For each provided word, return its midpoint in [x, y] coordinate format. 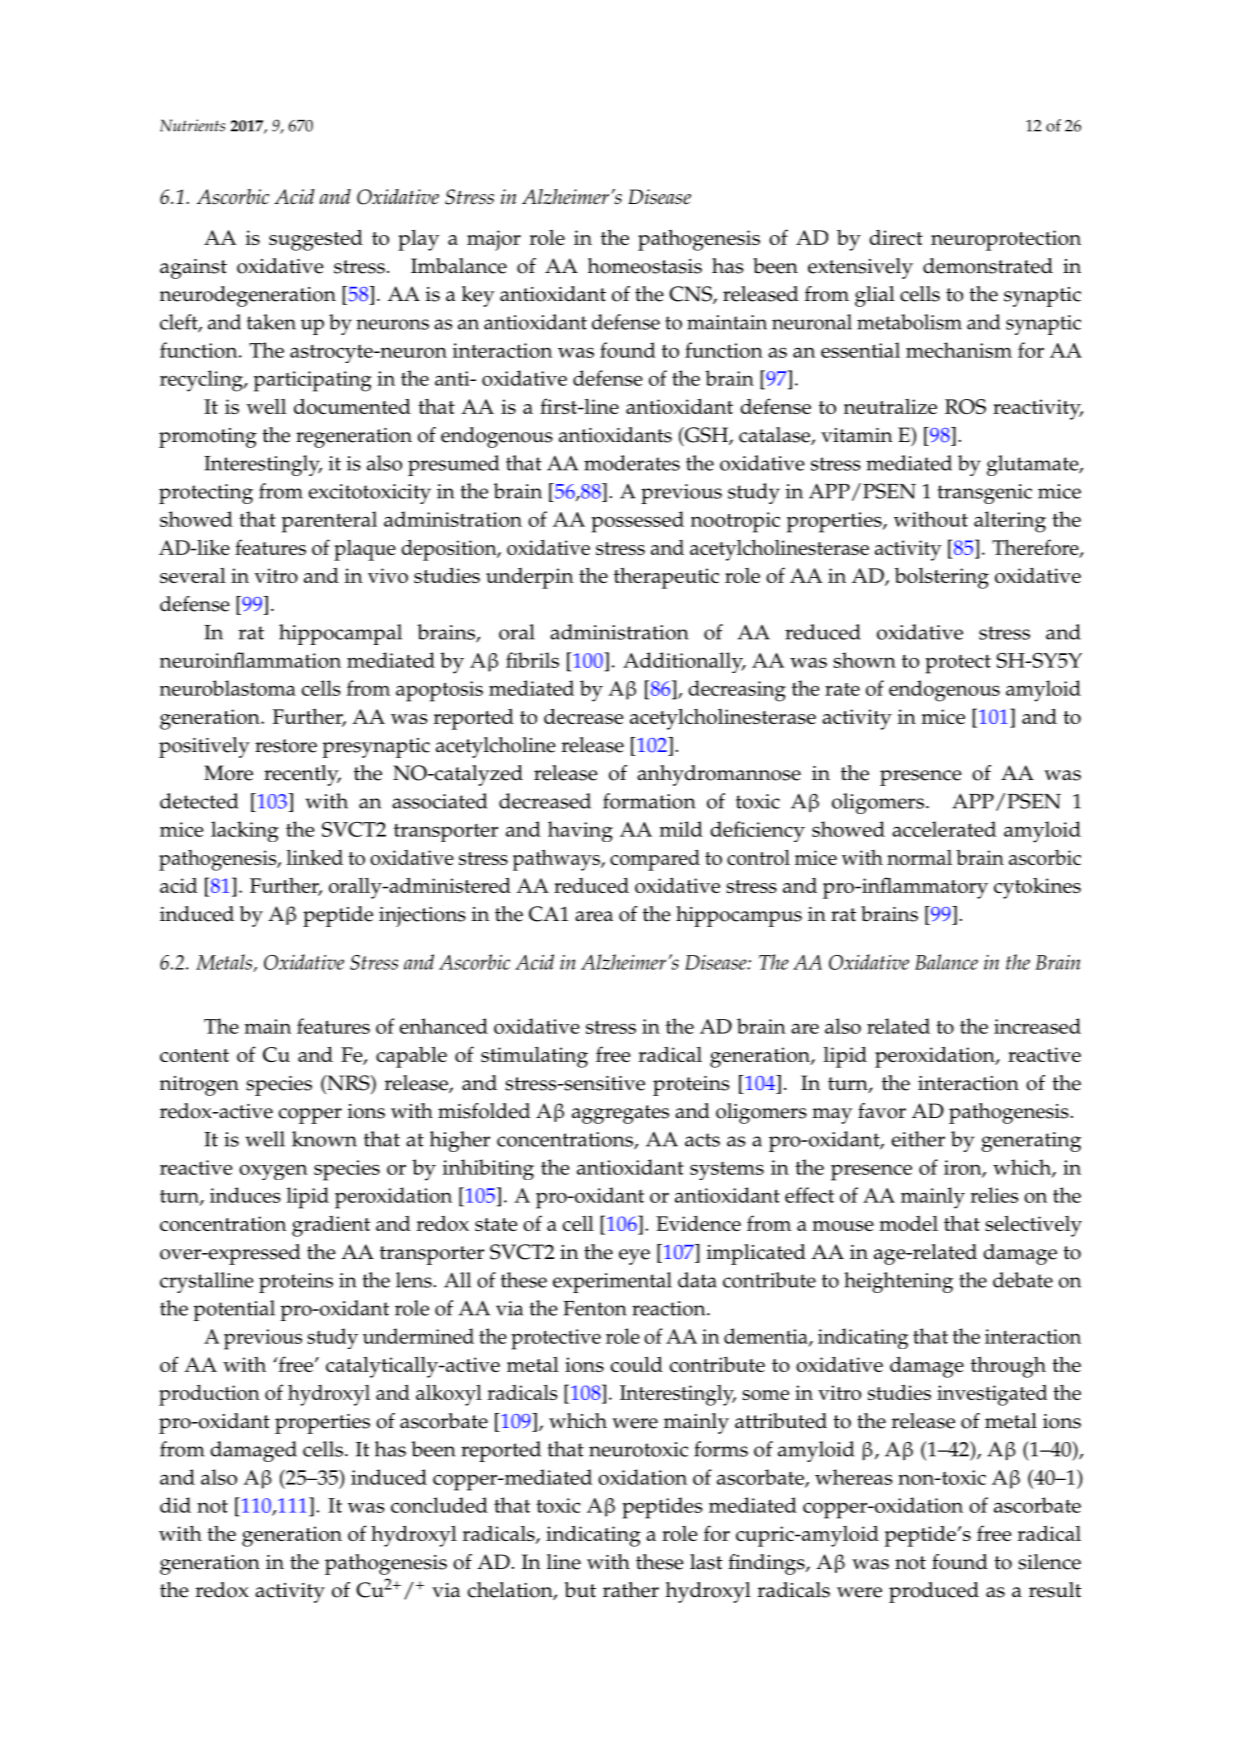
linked [314, 857]
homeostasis [645, 266]
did [175, 1505]
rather [631, 1590]
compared [655, 860]
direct [896, 237]
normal [919, 857]
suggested [316, 240]
